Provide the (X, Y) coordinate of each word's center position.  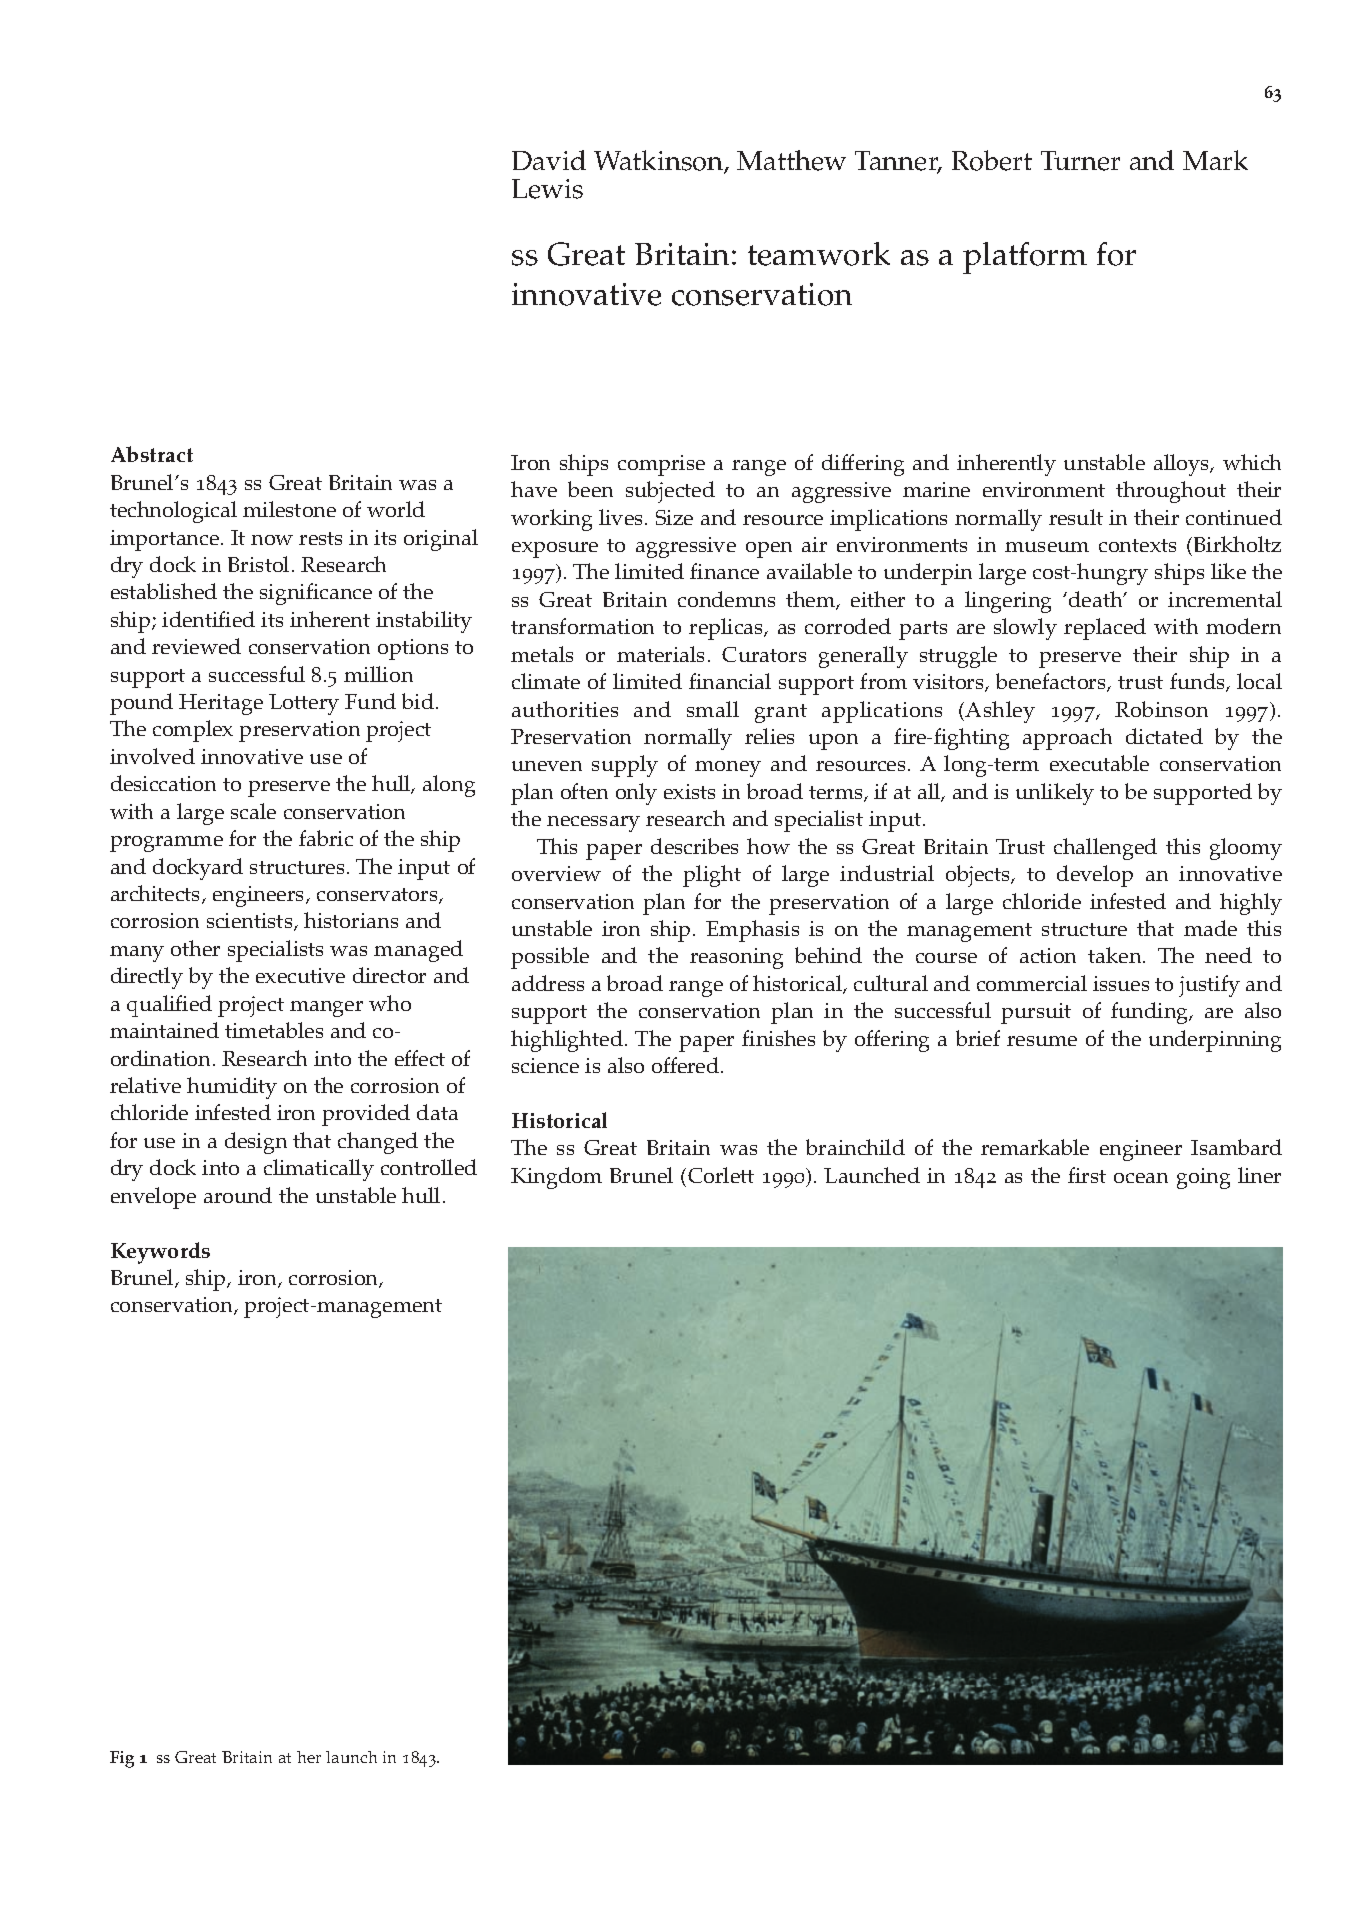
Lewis (547, 189)
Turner (1080, 161)
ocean (1141, 1178)
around (238, 1195)
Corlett (721, 1175)
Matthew (791, 160)
